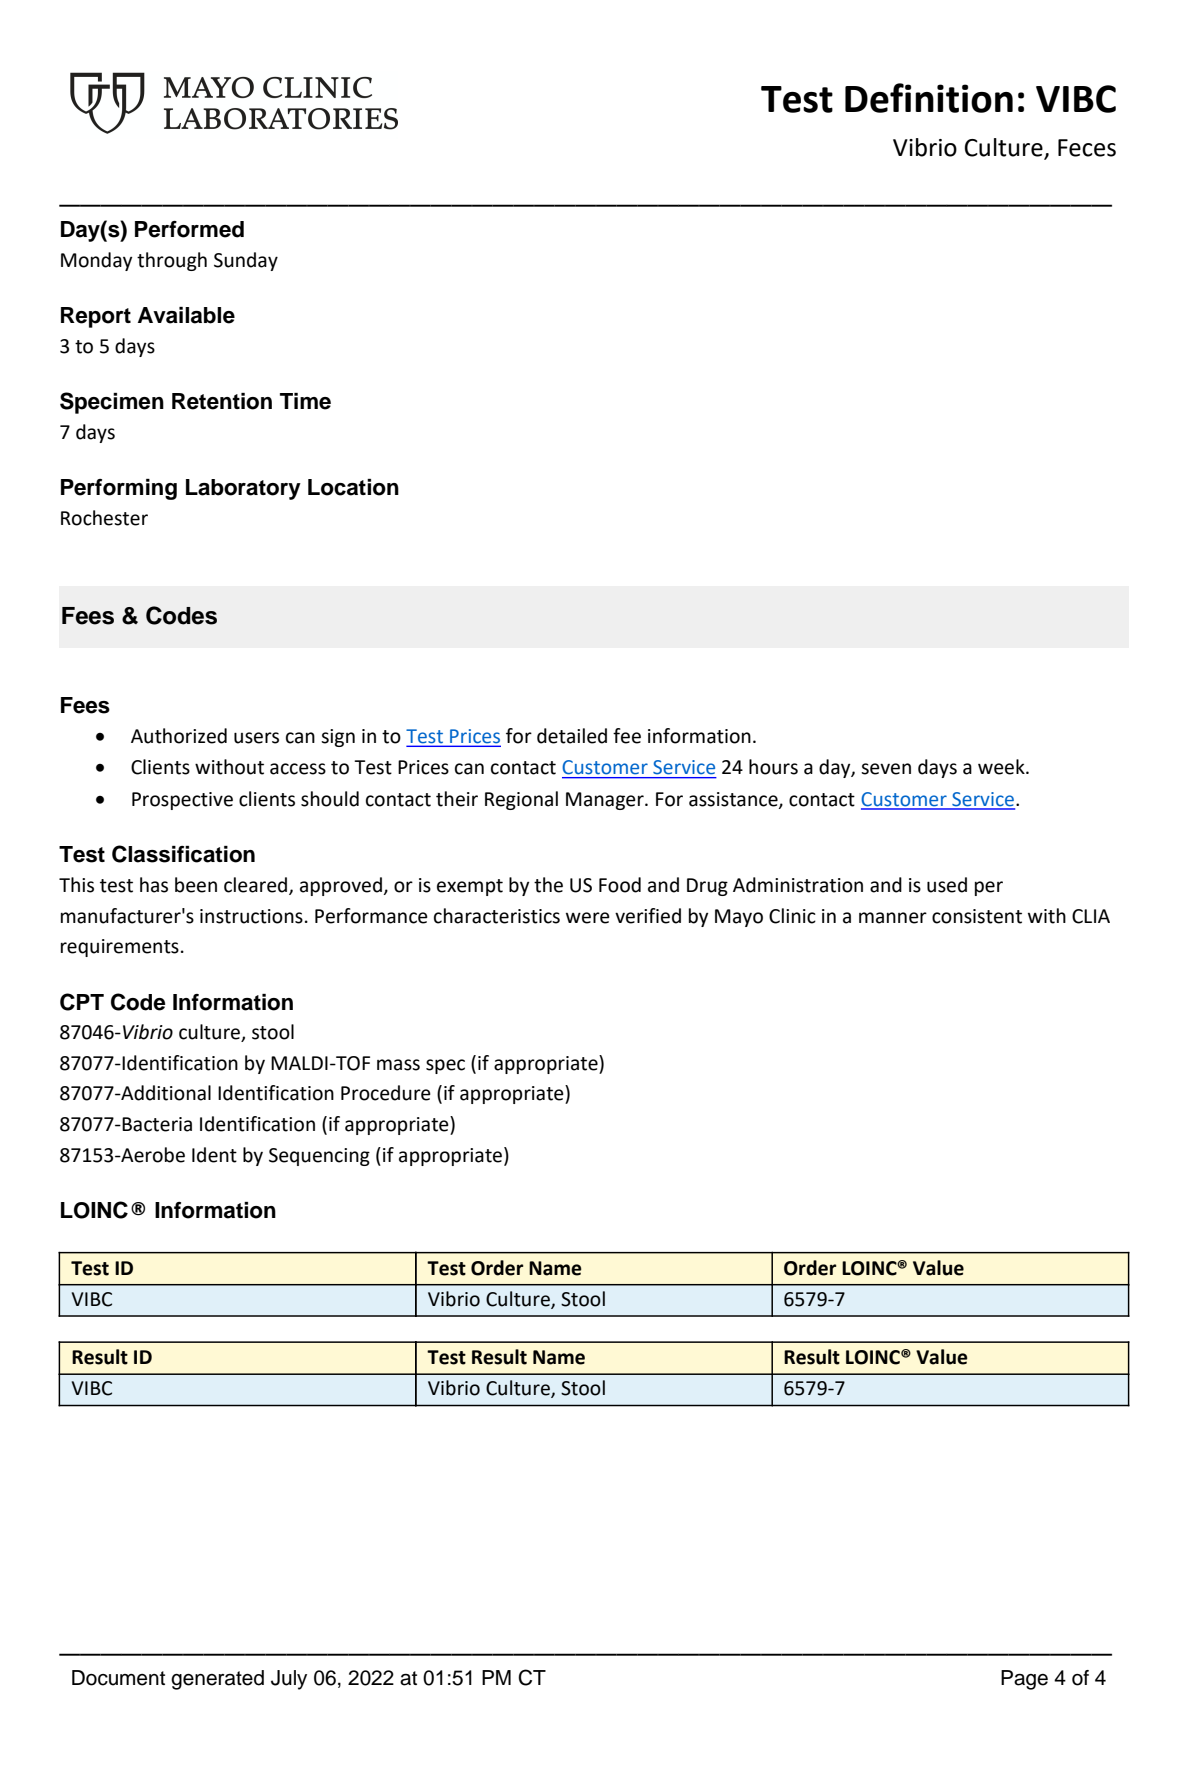 The image size is (1188, 1782). I want to click on week, so click(1002, 767).
